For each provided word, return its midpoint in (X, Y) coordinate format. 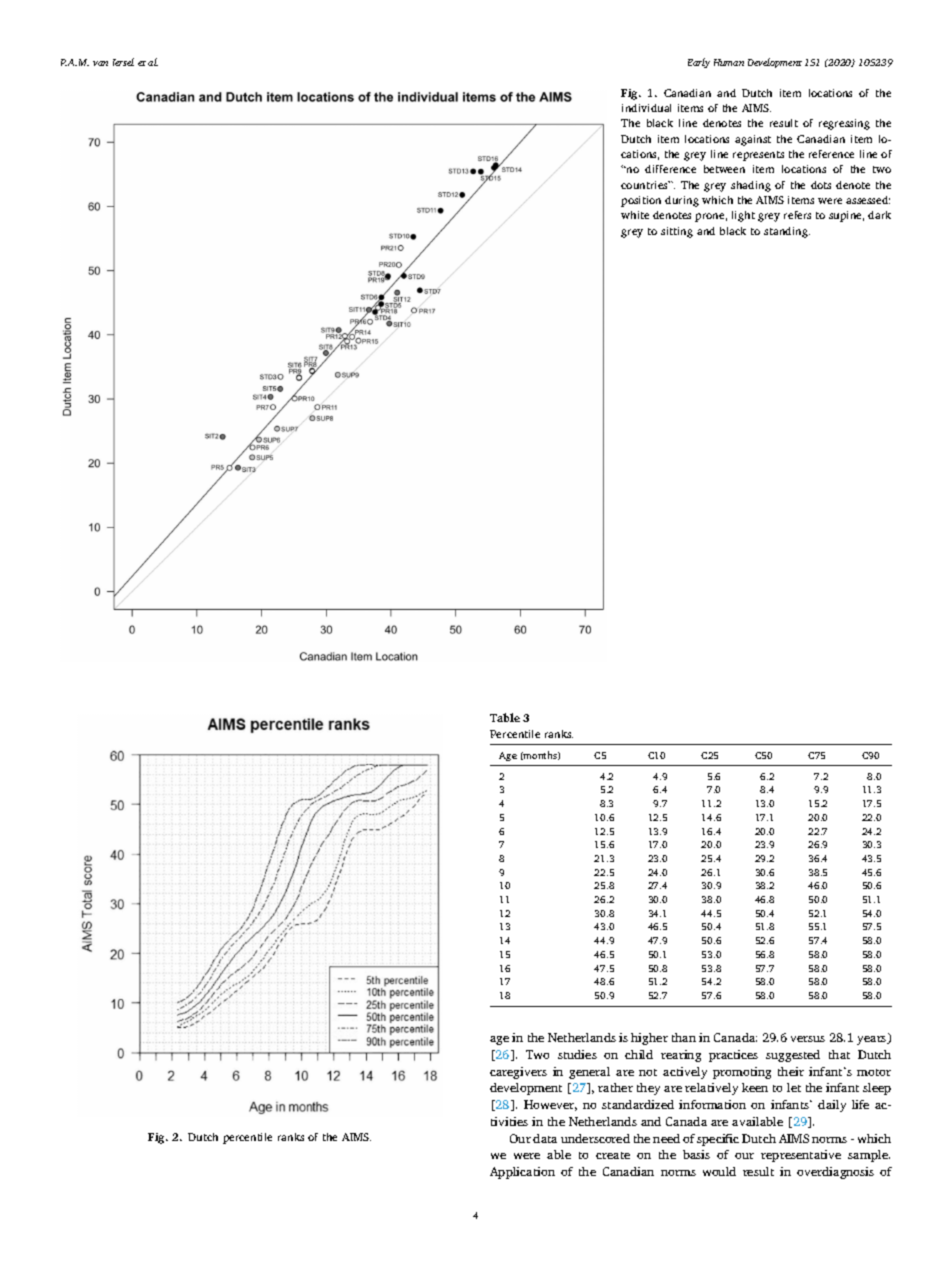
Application (522, 1173)
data (545, 1138)
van (100, 63)
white (635, 215)
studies (577, 1054)
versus (808, 1039)
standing (787, 232)
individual (646, 108)
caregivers (518, 1073)
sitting (677, 232)
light (743, 216)
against (753, 140)
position (641, 201)
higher (649, 1039)
